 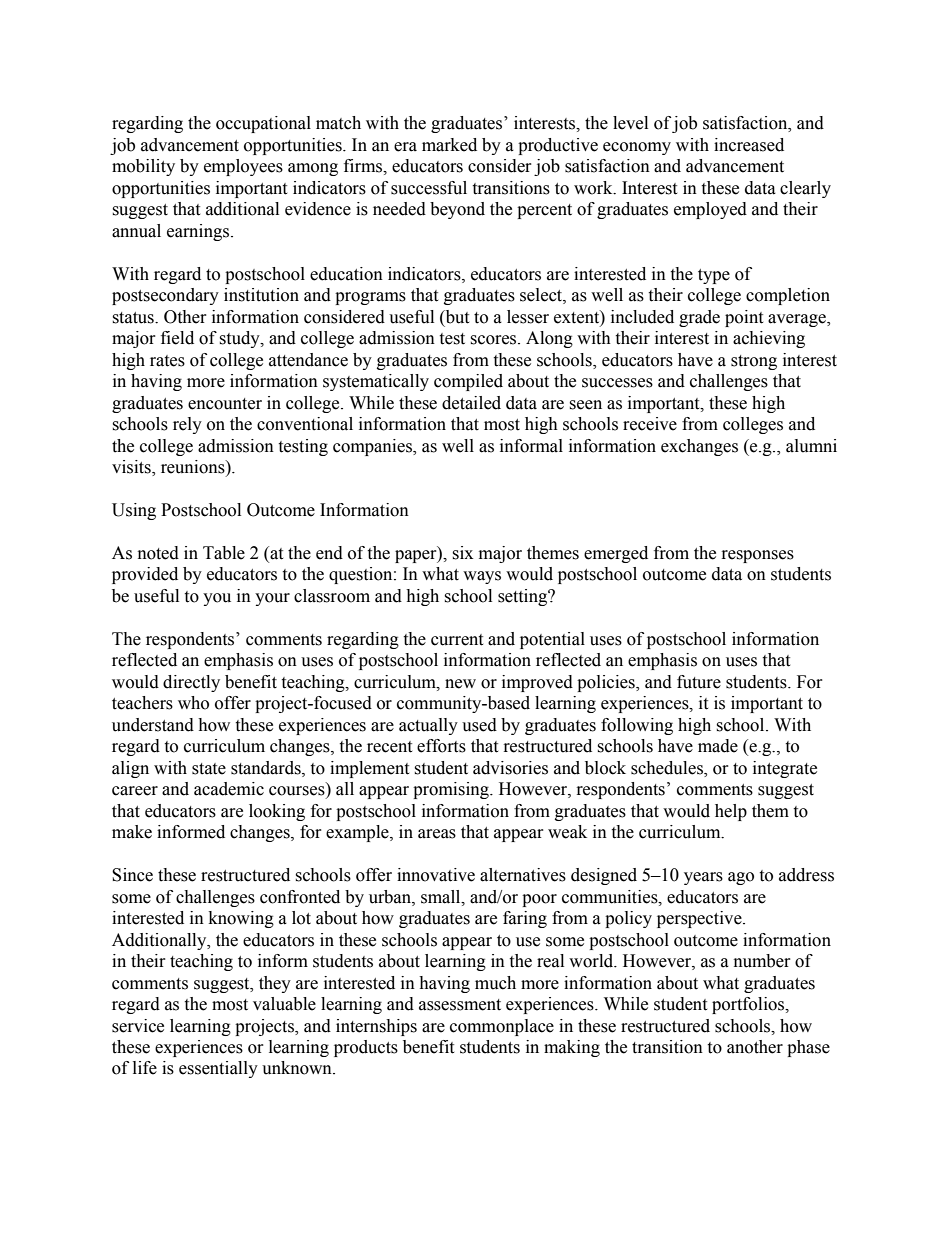 What do you see at coordinates (243, 167) in the document?
I see `employees` at bounding box center [243, 167].
